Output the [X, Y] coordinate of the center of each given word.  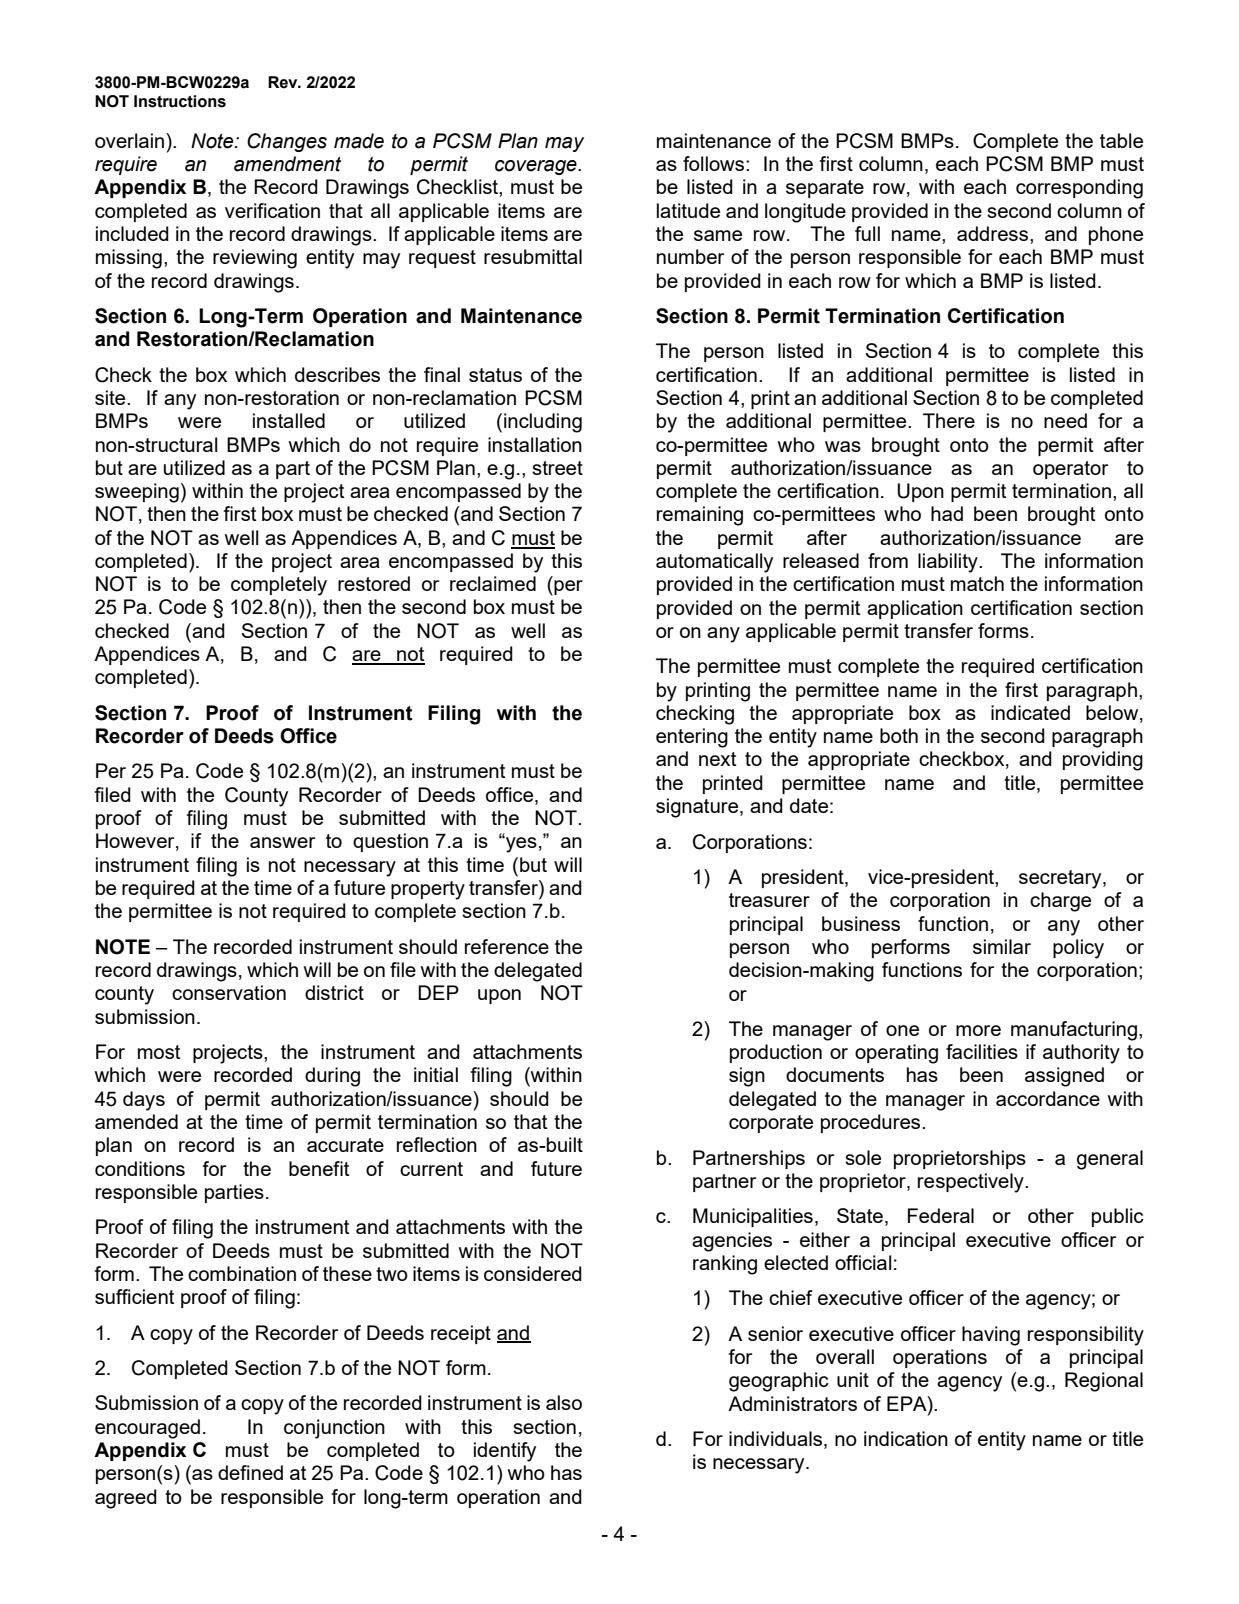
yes [520, 844]
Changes [287, 142]
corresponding [1079, 189]
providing [1103, 761]
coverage [537, 167]
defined [250, 1472]
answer [282, 842]
